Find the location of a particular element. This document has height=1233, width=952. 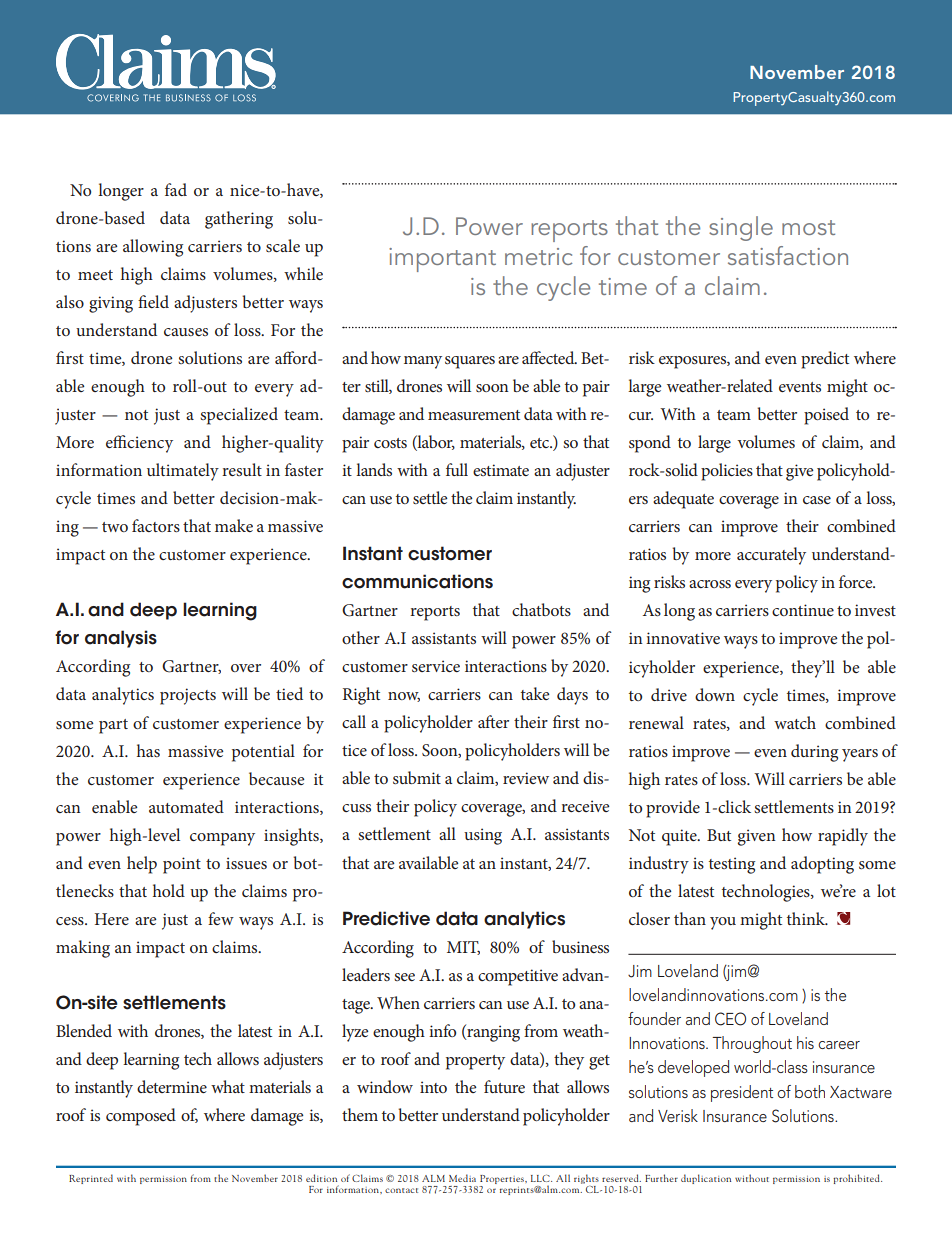

after is located at coordinates (493, 721).
